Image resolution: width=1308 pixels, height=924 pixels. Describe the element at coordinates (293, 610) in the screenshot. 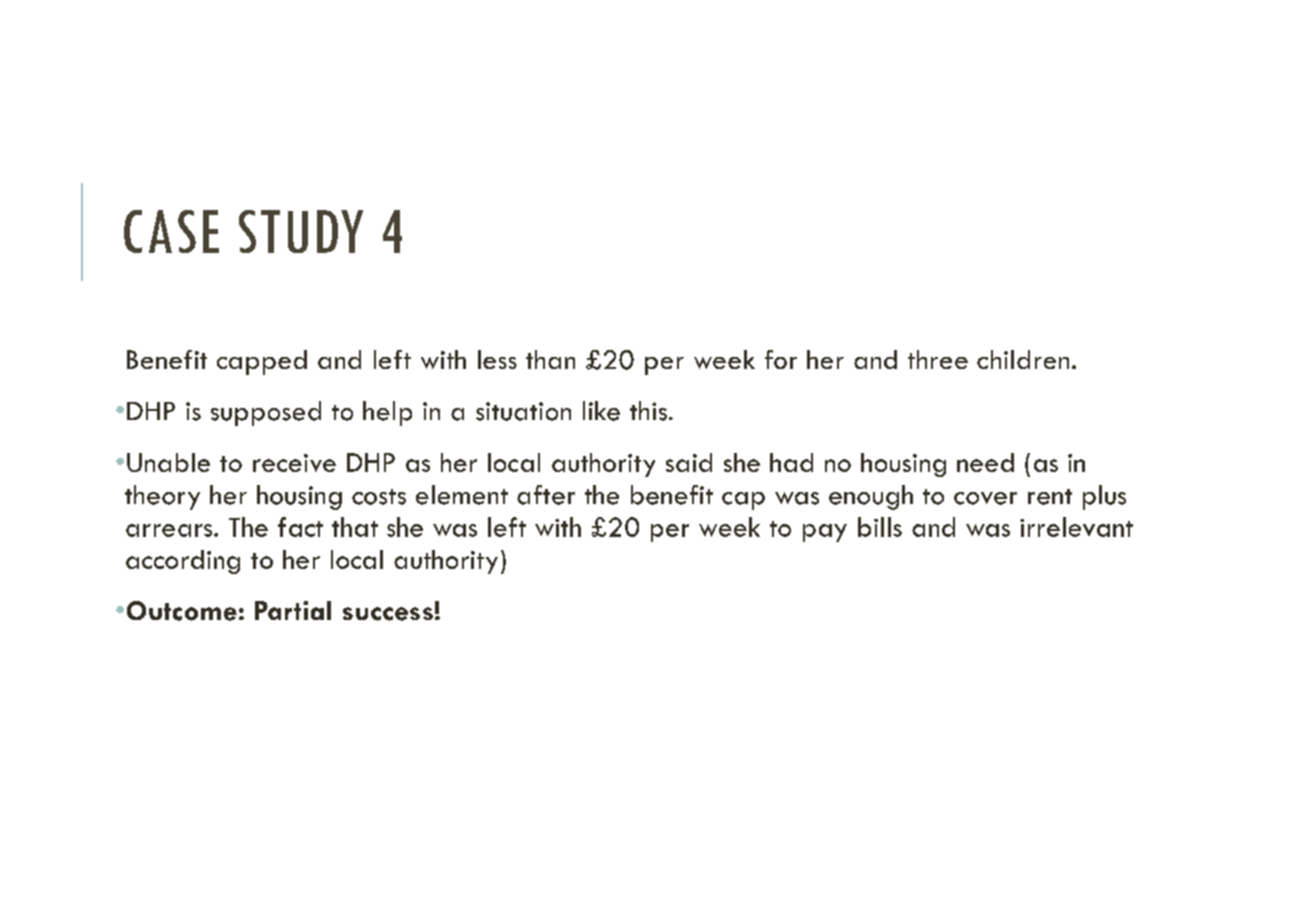

I see `Partial` at that location.
